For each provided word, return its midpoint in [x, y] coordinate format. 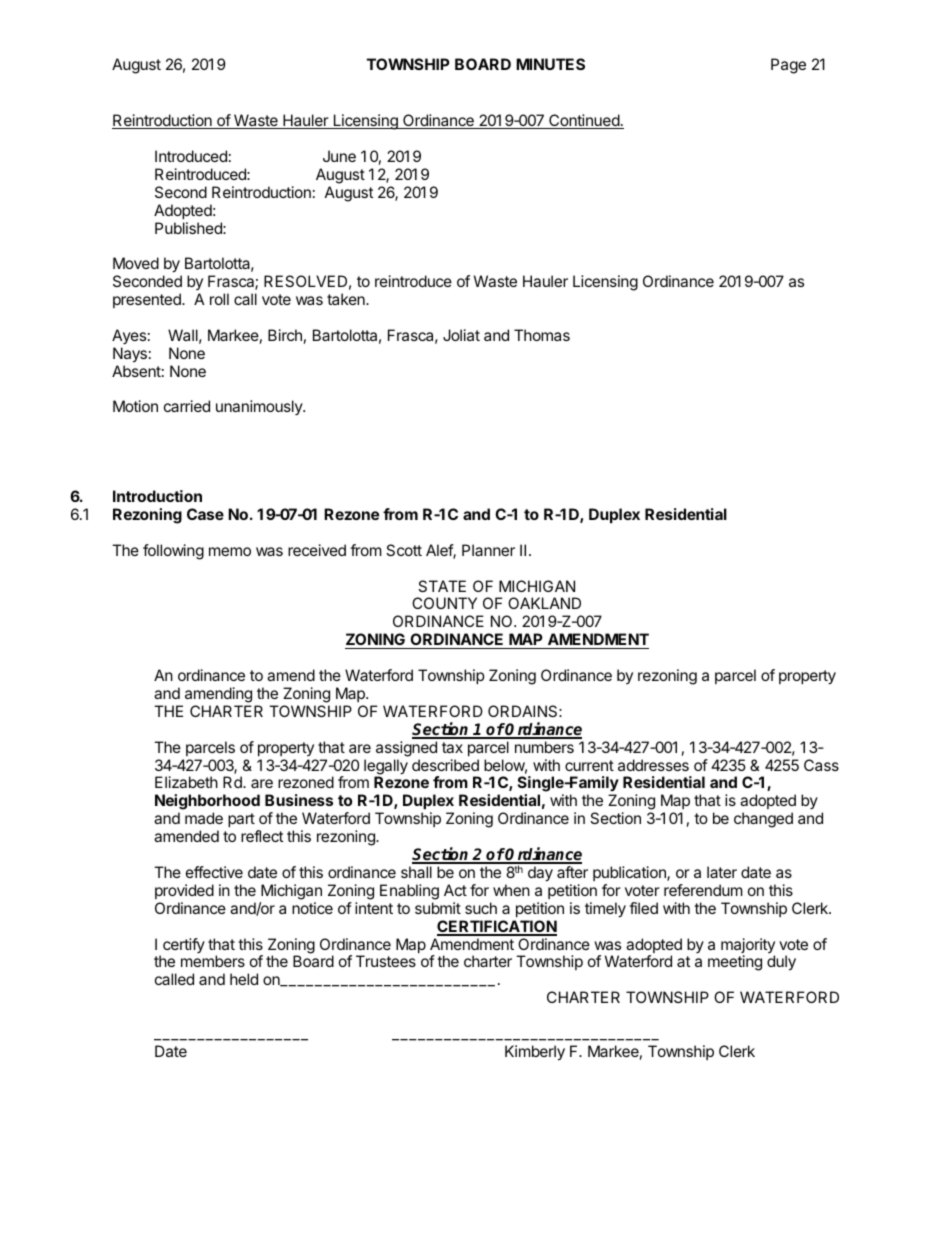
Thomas [542, 335]
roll [219, 299]
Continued [584, 121]
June [339, 156]
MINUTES [550, 64]
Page [788, 66]
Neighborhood [207, 803]
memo [230, 551]
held [244, 979]
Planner [488, 550]
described [445, 765]
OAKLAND [544, 603]
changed [763, 820]
